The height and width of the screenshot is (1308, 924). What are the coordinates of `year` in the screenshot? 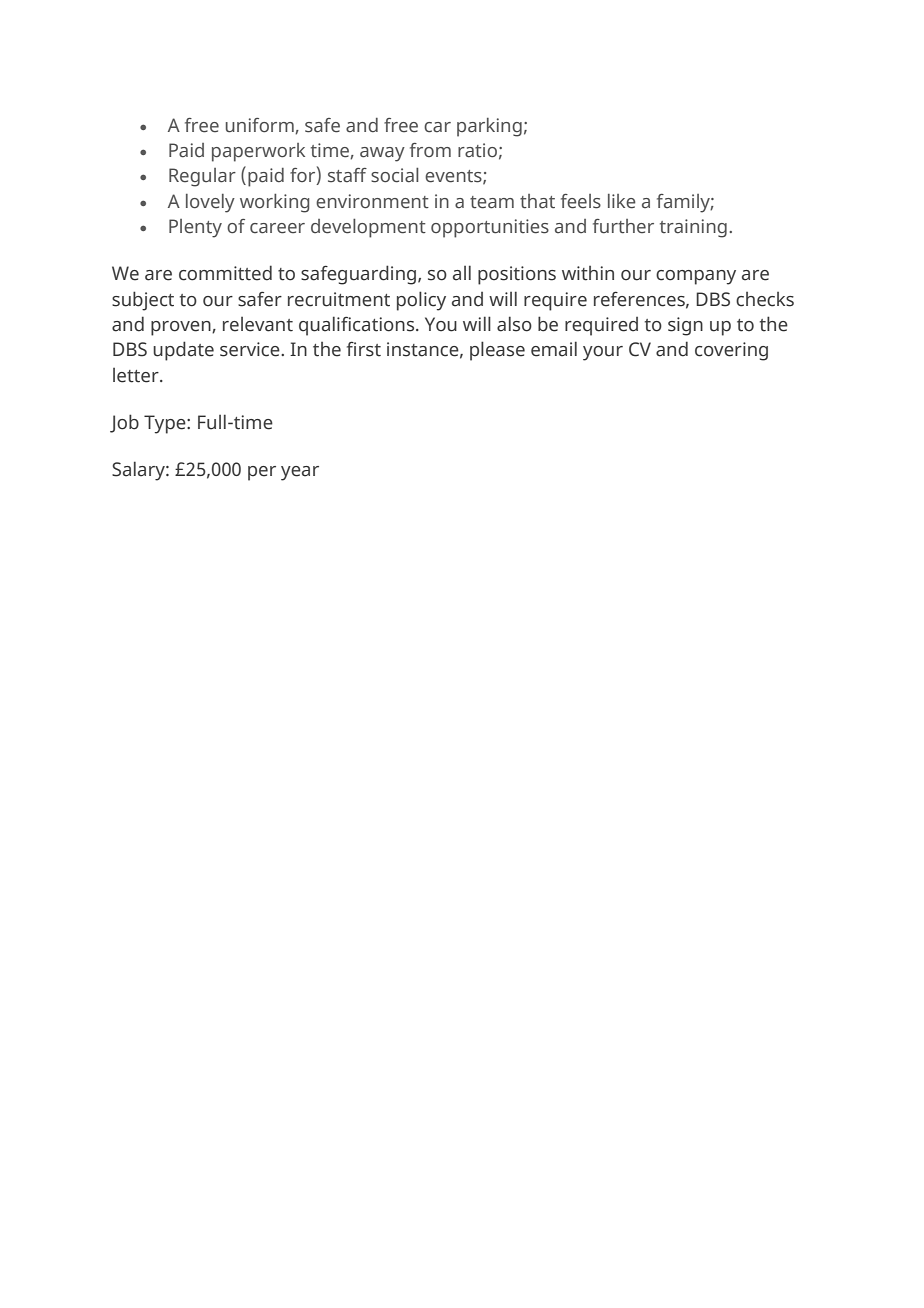 It's located at (300, 473).
